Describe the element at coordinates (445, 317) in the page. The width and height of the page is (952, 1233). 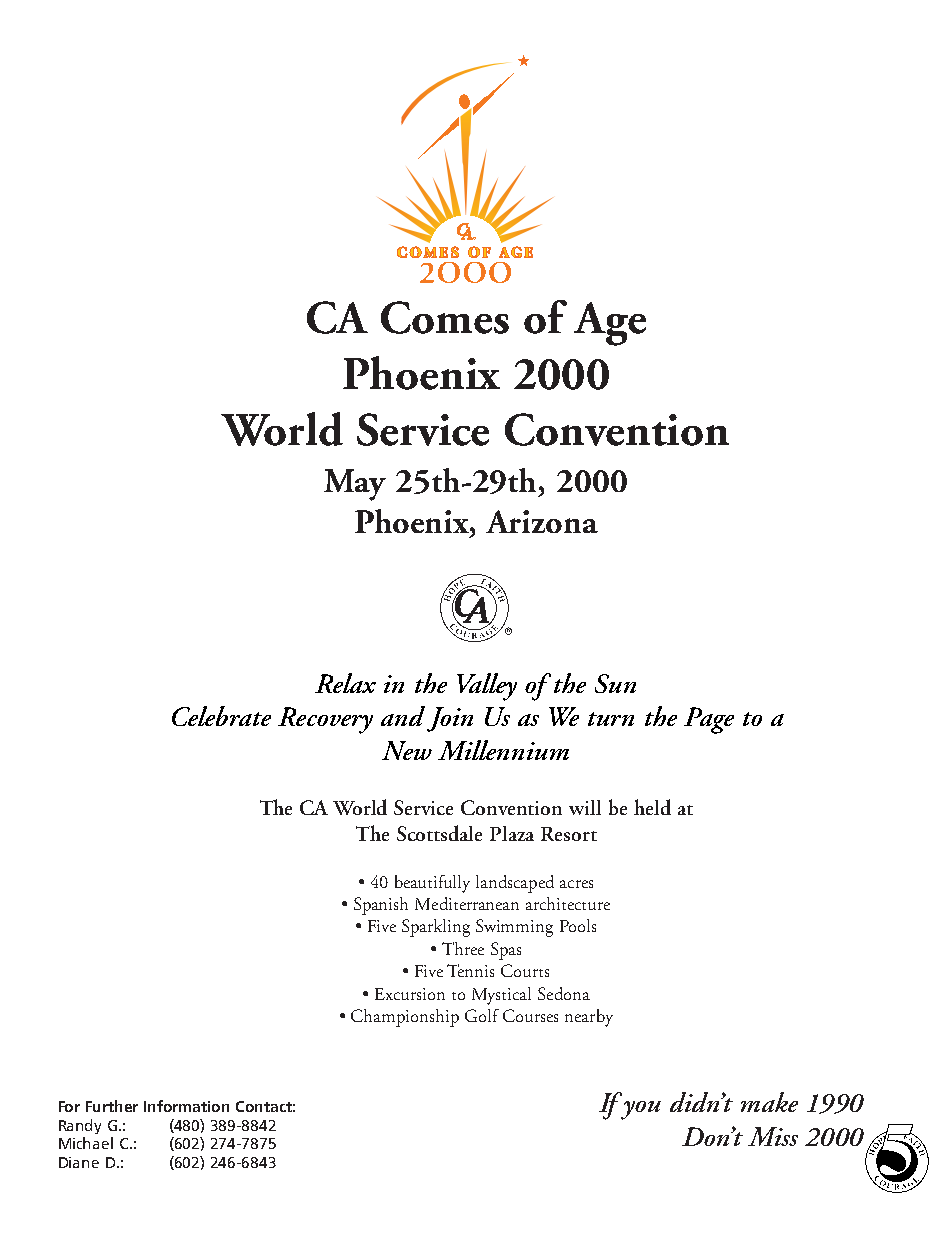
I see `Comes` at that location.
